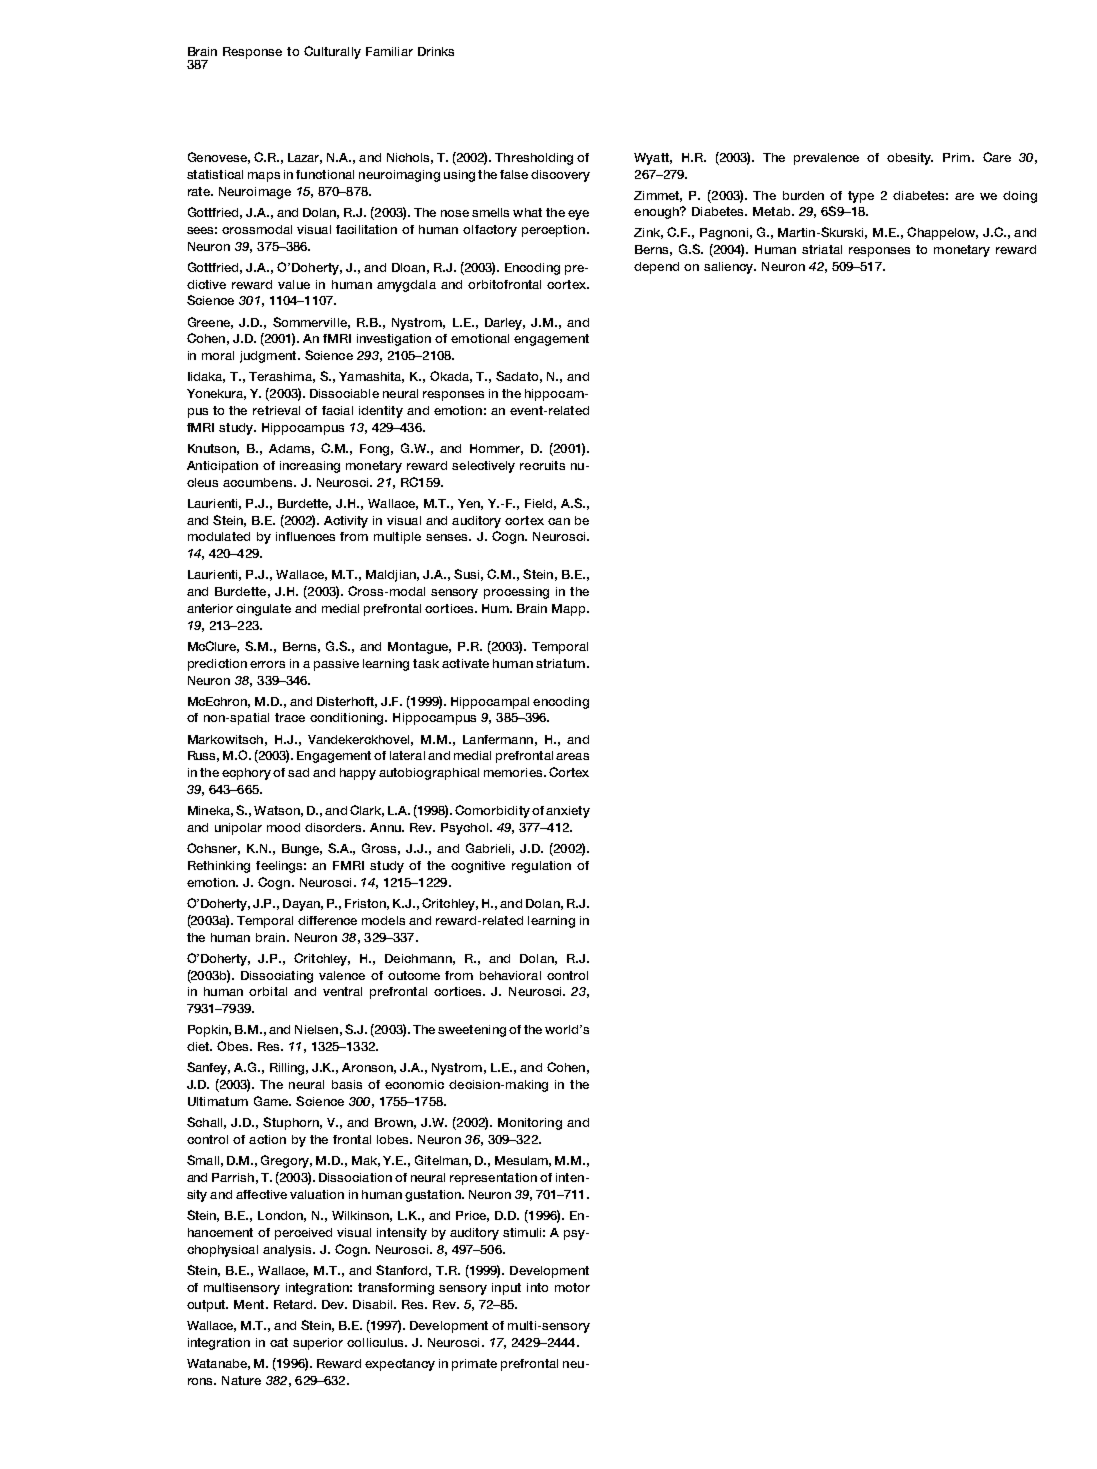 The image size is (1097, 1469). What do you see at coordinates (572, 1287) in the page?
I see `motor` at bounding box center [572, 1287].
